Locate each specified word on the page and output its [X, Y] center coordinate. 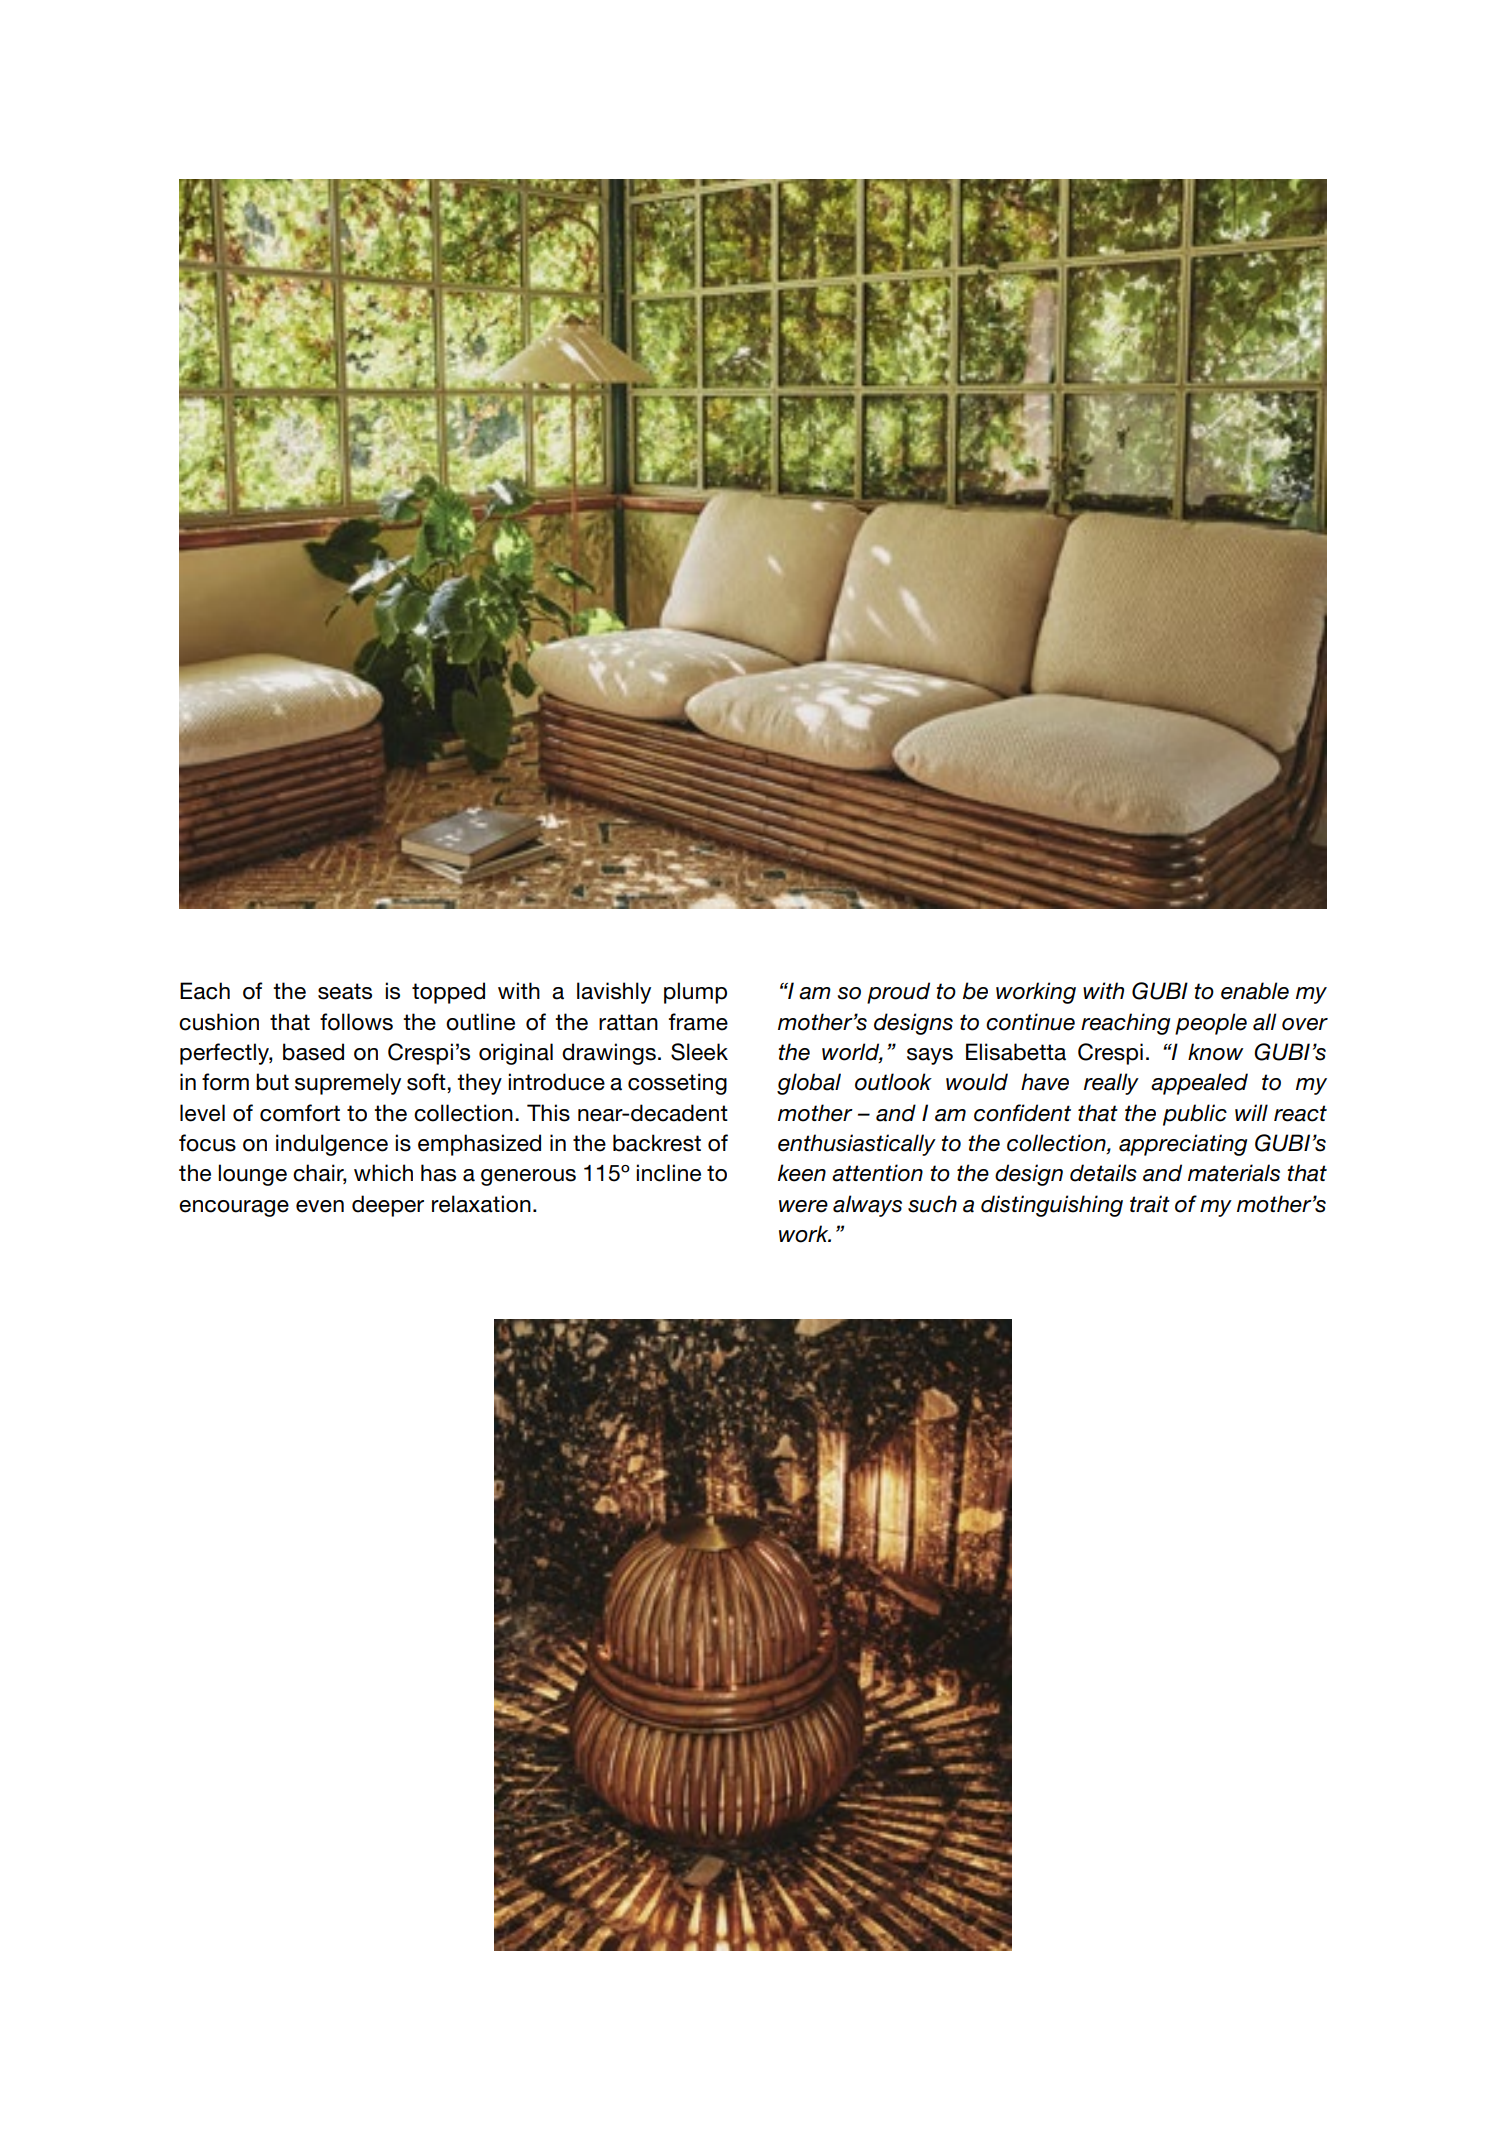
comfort [300, 1113]
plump [695, 993]
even [320, 1206]
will [1251, 1112]
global [809, 1084]
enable [1255, 991]
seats [345, 991]
